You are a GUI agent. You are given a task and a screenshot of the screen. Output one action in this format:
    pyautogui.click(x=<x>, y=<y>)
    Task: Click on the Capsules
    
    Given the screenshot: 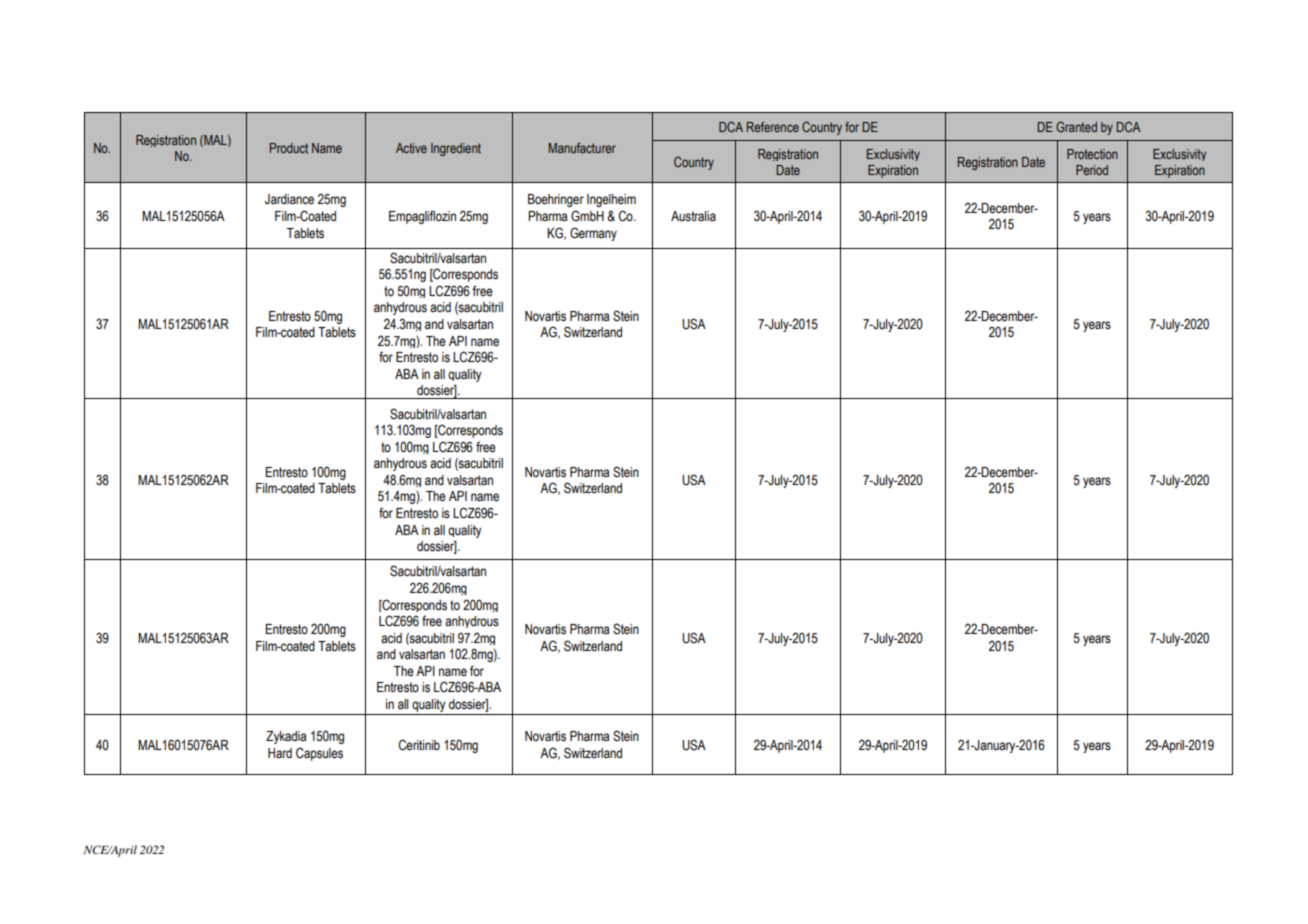 What is the action you would take?
    pyautogui.click(x=319, y=754)
